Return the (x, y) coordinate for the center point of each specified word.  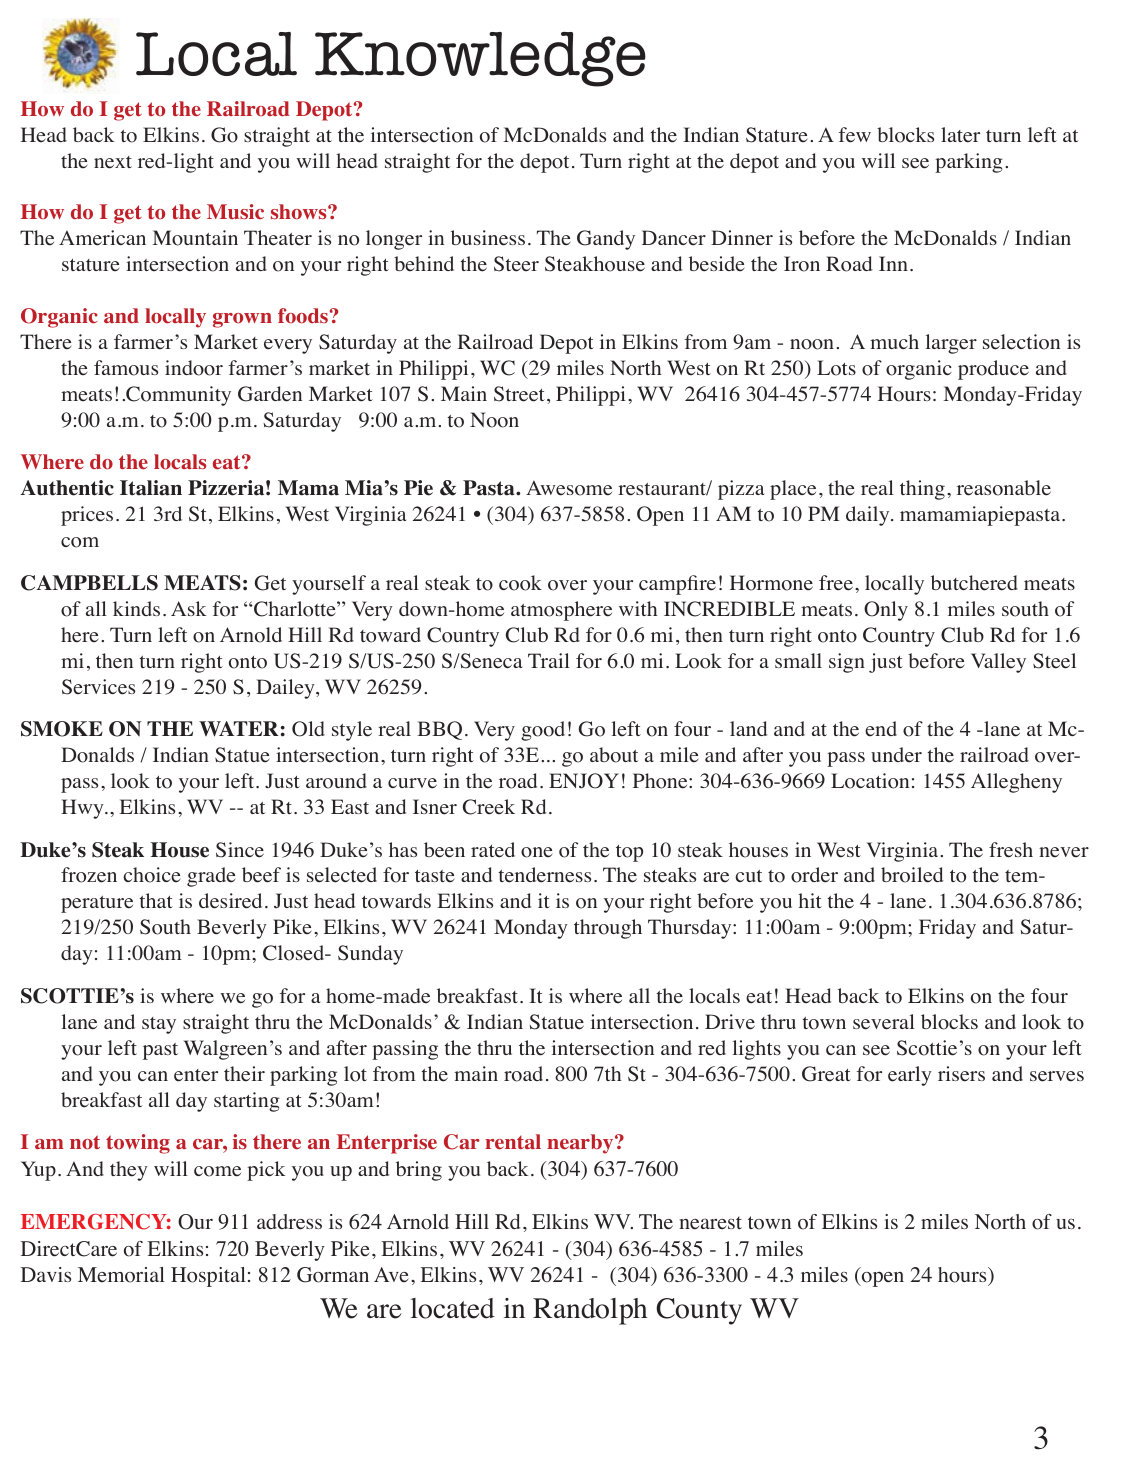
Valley (998, 663)
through (608, 929)
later (960, 135)
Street (519, 394)
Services (98, 687)
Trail (549, 660)
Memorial (121, 1275)
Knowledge (480, 59)
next (113, 162)
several (884, 1022)
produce (993, 370)
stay (159, 1025)
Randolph (590, 1311)
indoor (194, 368)
